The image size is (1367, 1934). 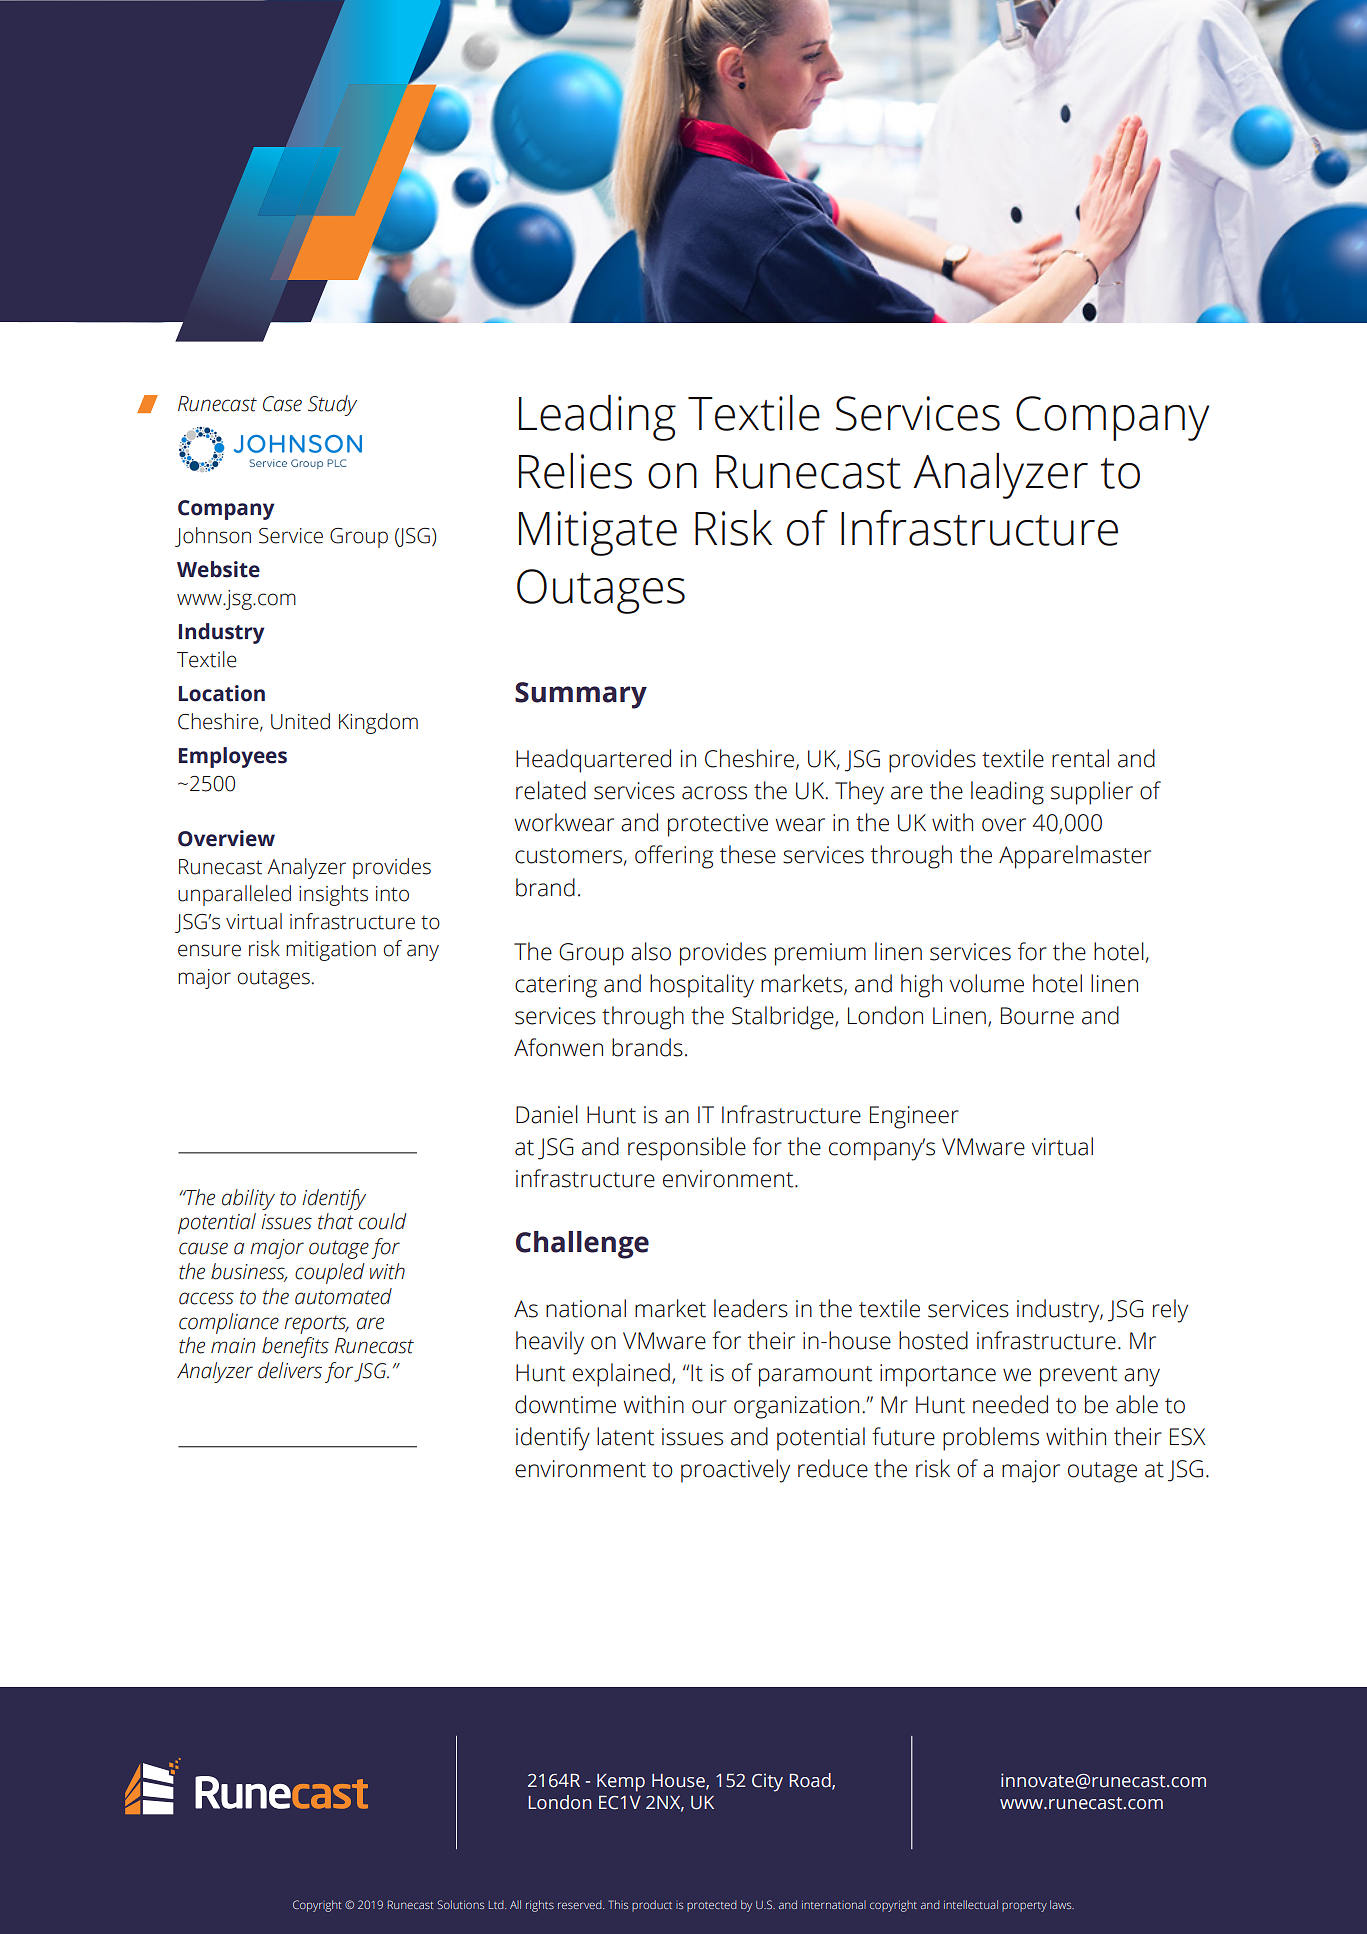 I want to click on Bourne, so click(x=1037, y=1016).
